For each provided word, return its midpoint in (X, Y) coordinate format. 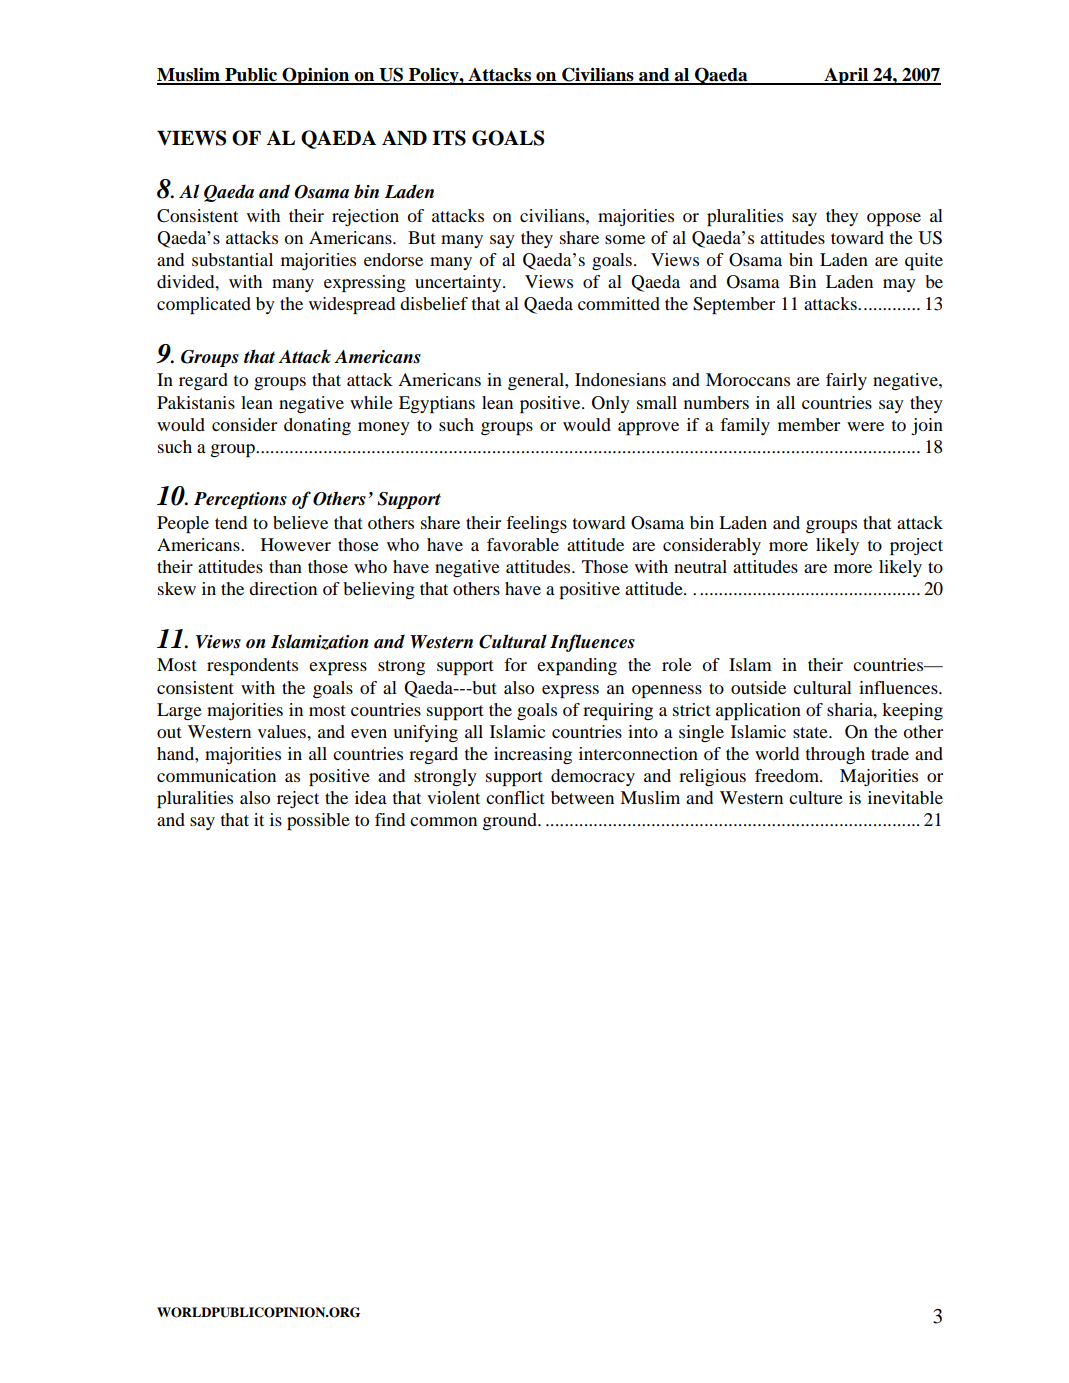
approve (648, 428)
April (846, 76)
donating (317, 426)
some (625, 239)
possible (318, 821)
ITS (449, 138)
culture (816, 797)
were (865, 426)
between (582, 797)
